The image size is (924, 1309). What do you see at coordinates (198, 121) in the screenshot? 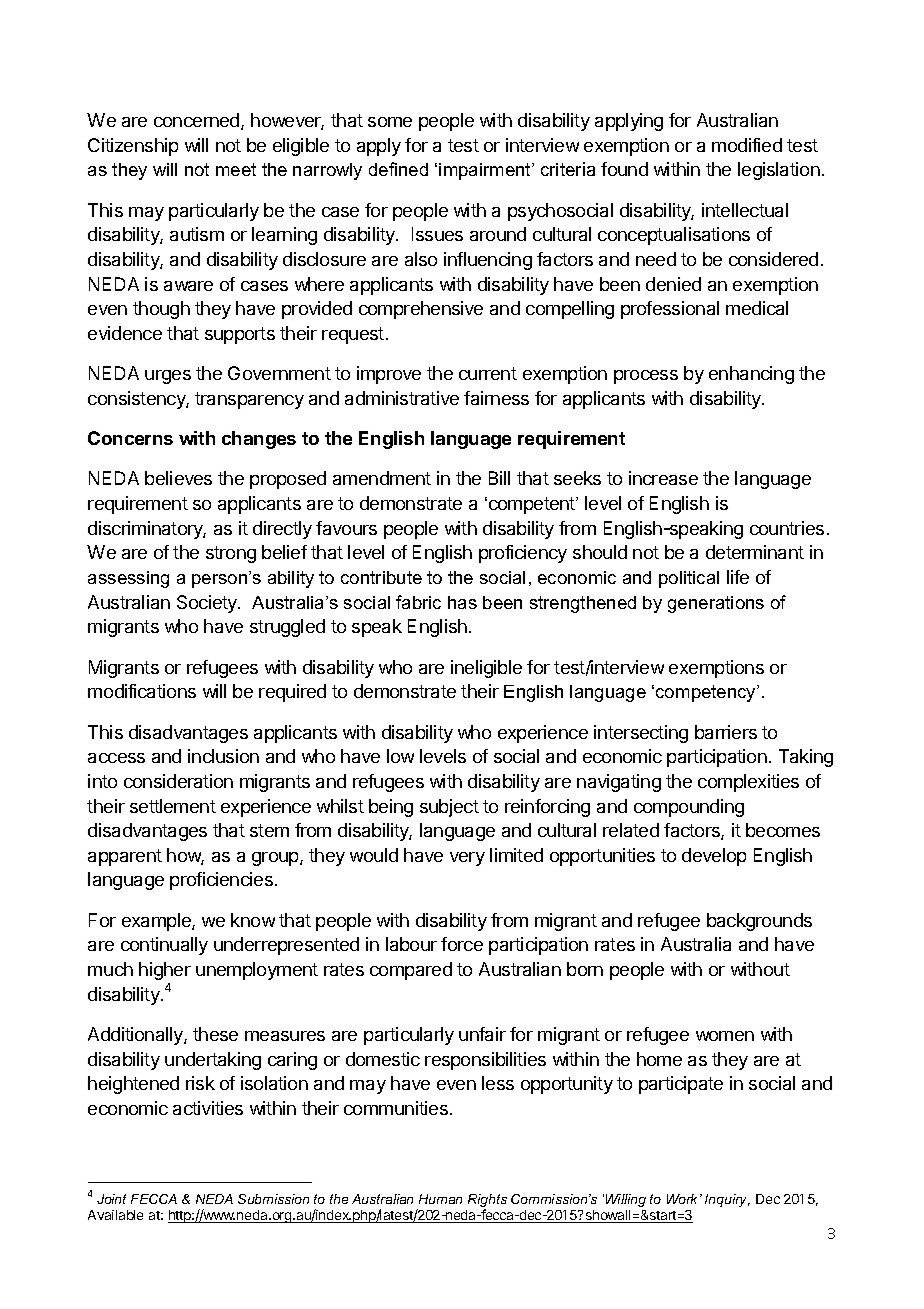
I see `concerned` at bounding box center [198, 121].
